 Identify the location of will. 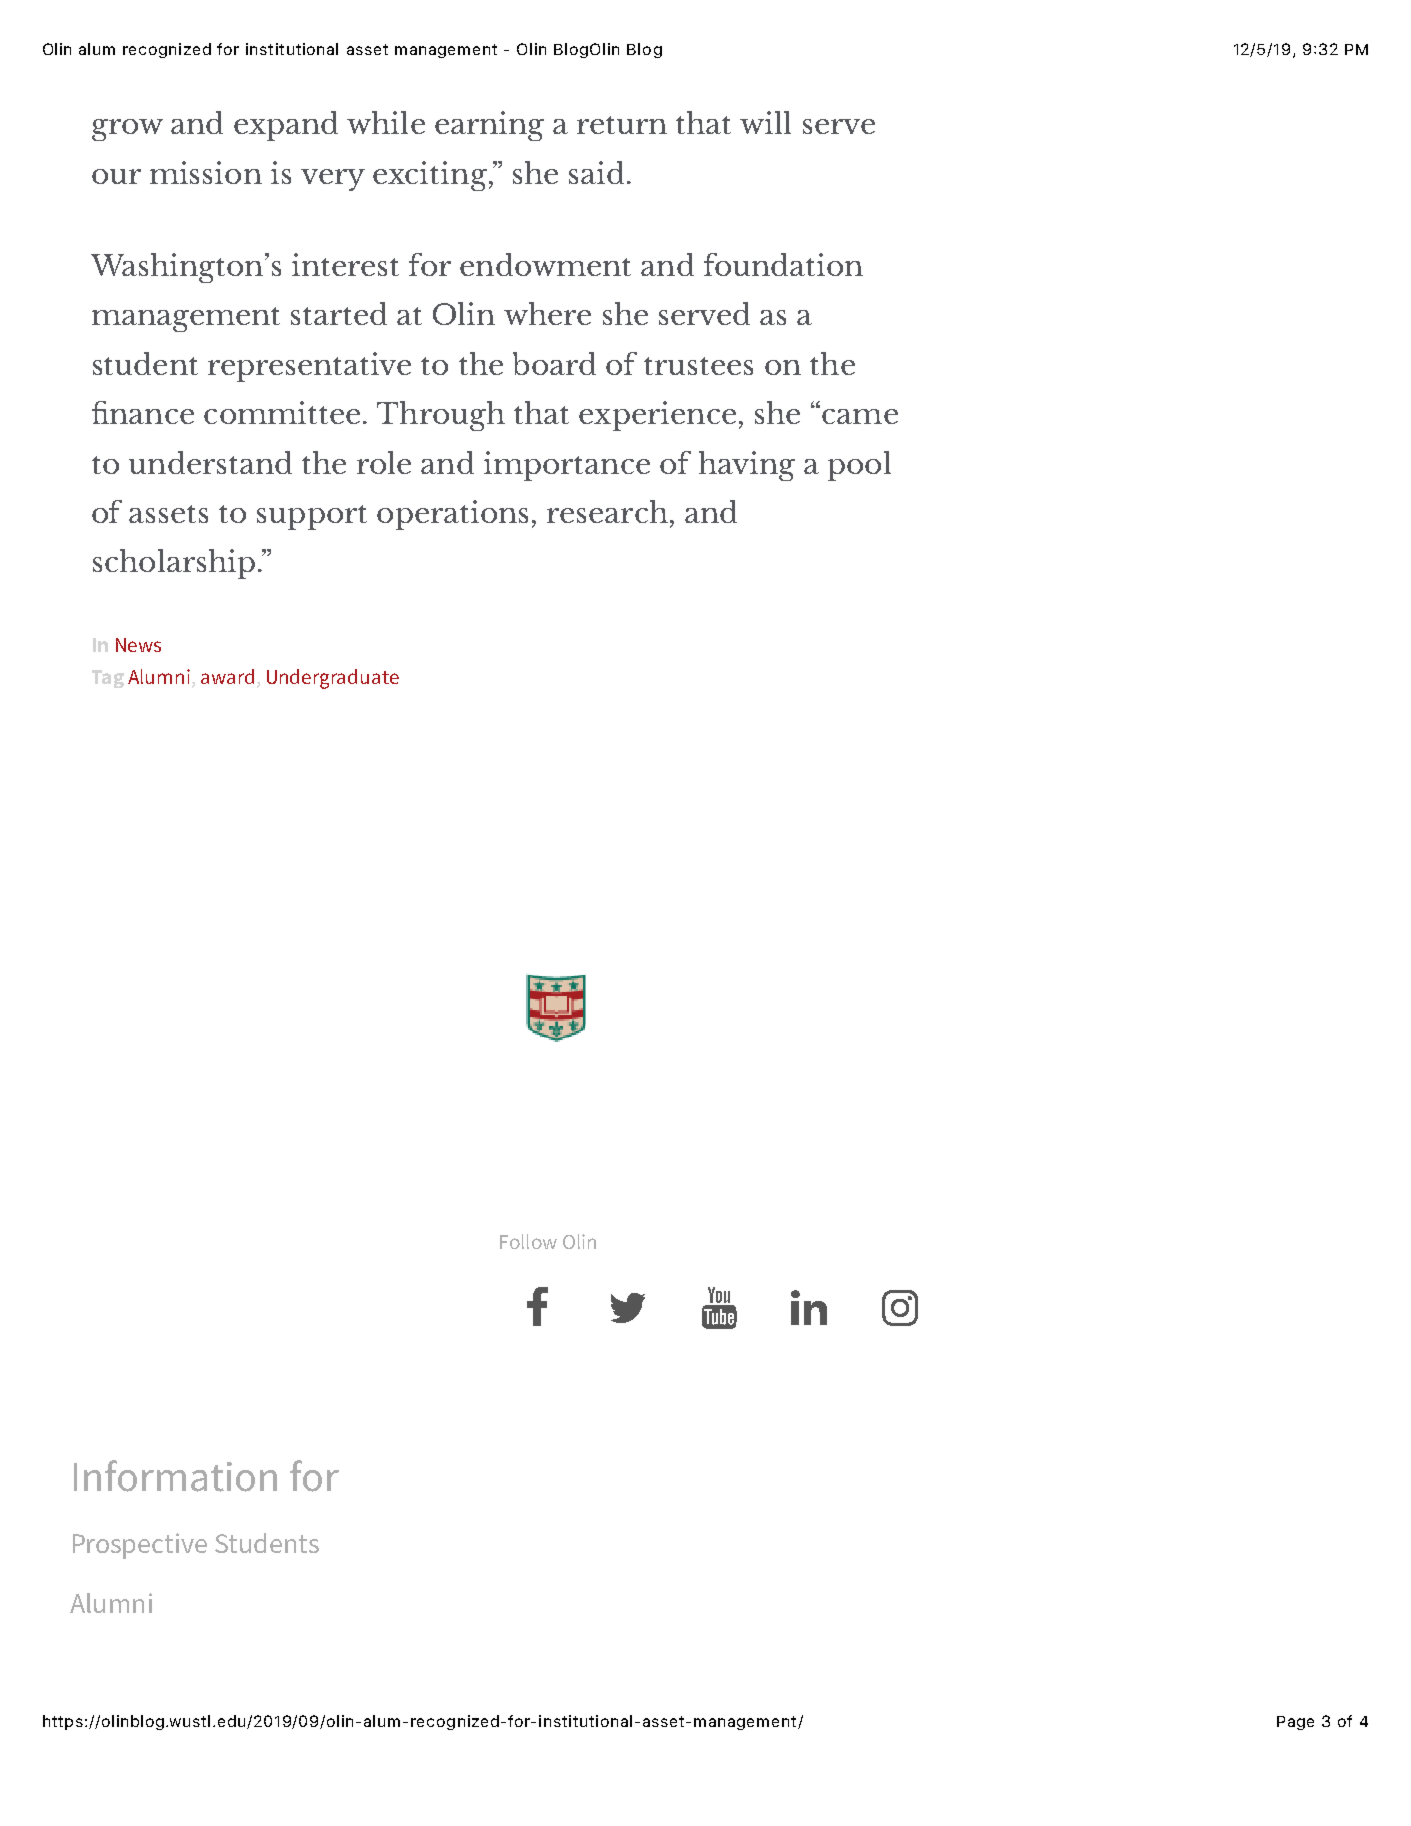
(765, 122).
